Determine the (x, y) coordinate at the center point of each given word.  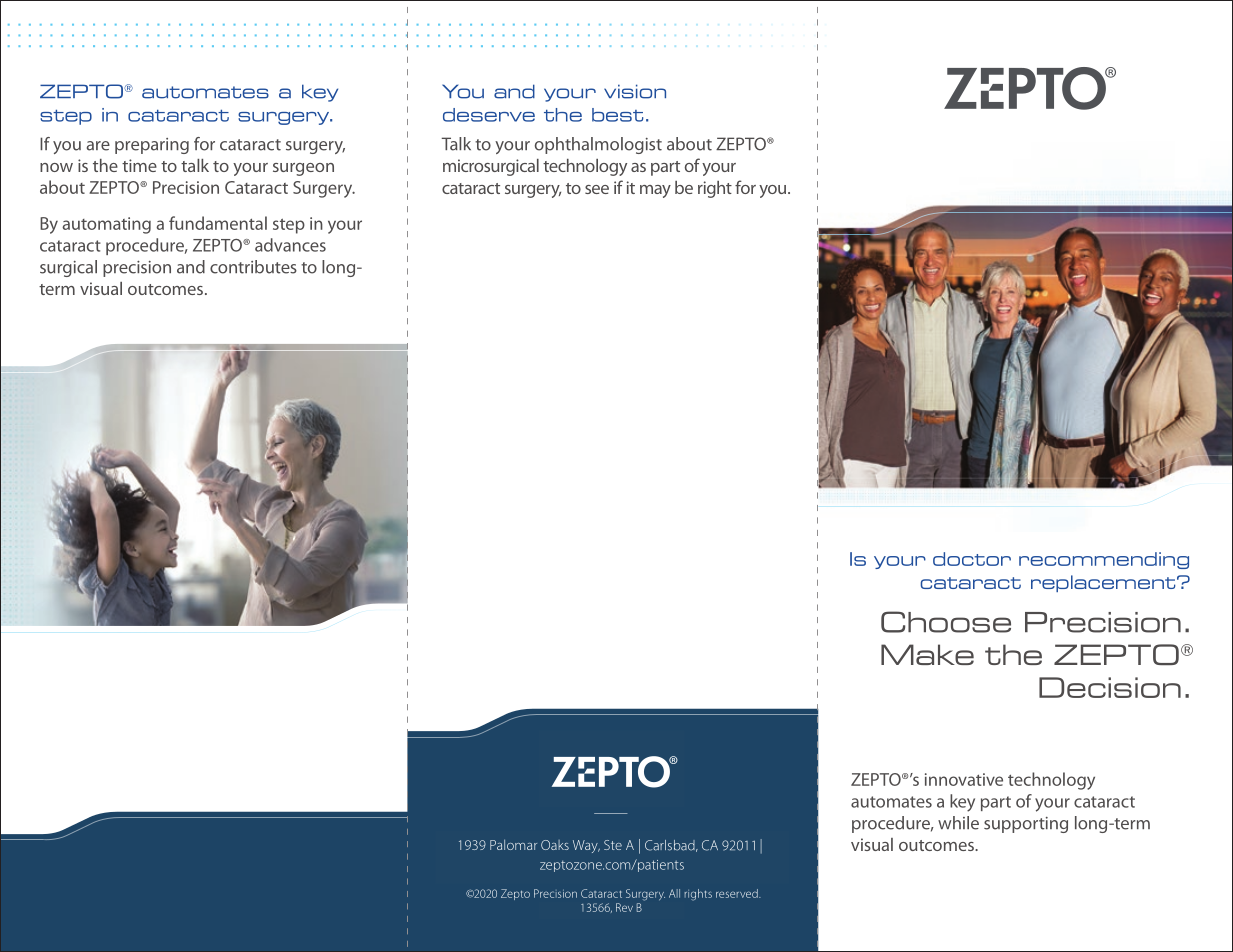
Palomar (513, 844)
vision (635, 91)
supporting (1026, 825)
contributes (253, 267)
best (617, 115)
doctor (972, 559)
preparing (152, 146)
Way (586, 846)
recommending (1104, 560)
